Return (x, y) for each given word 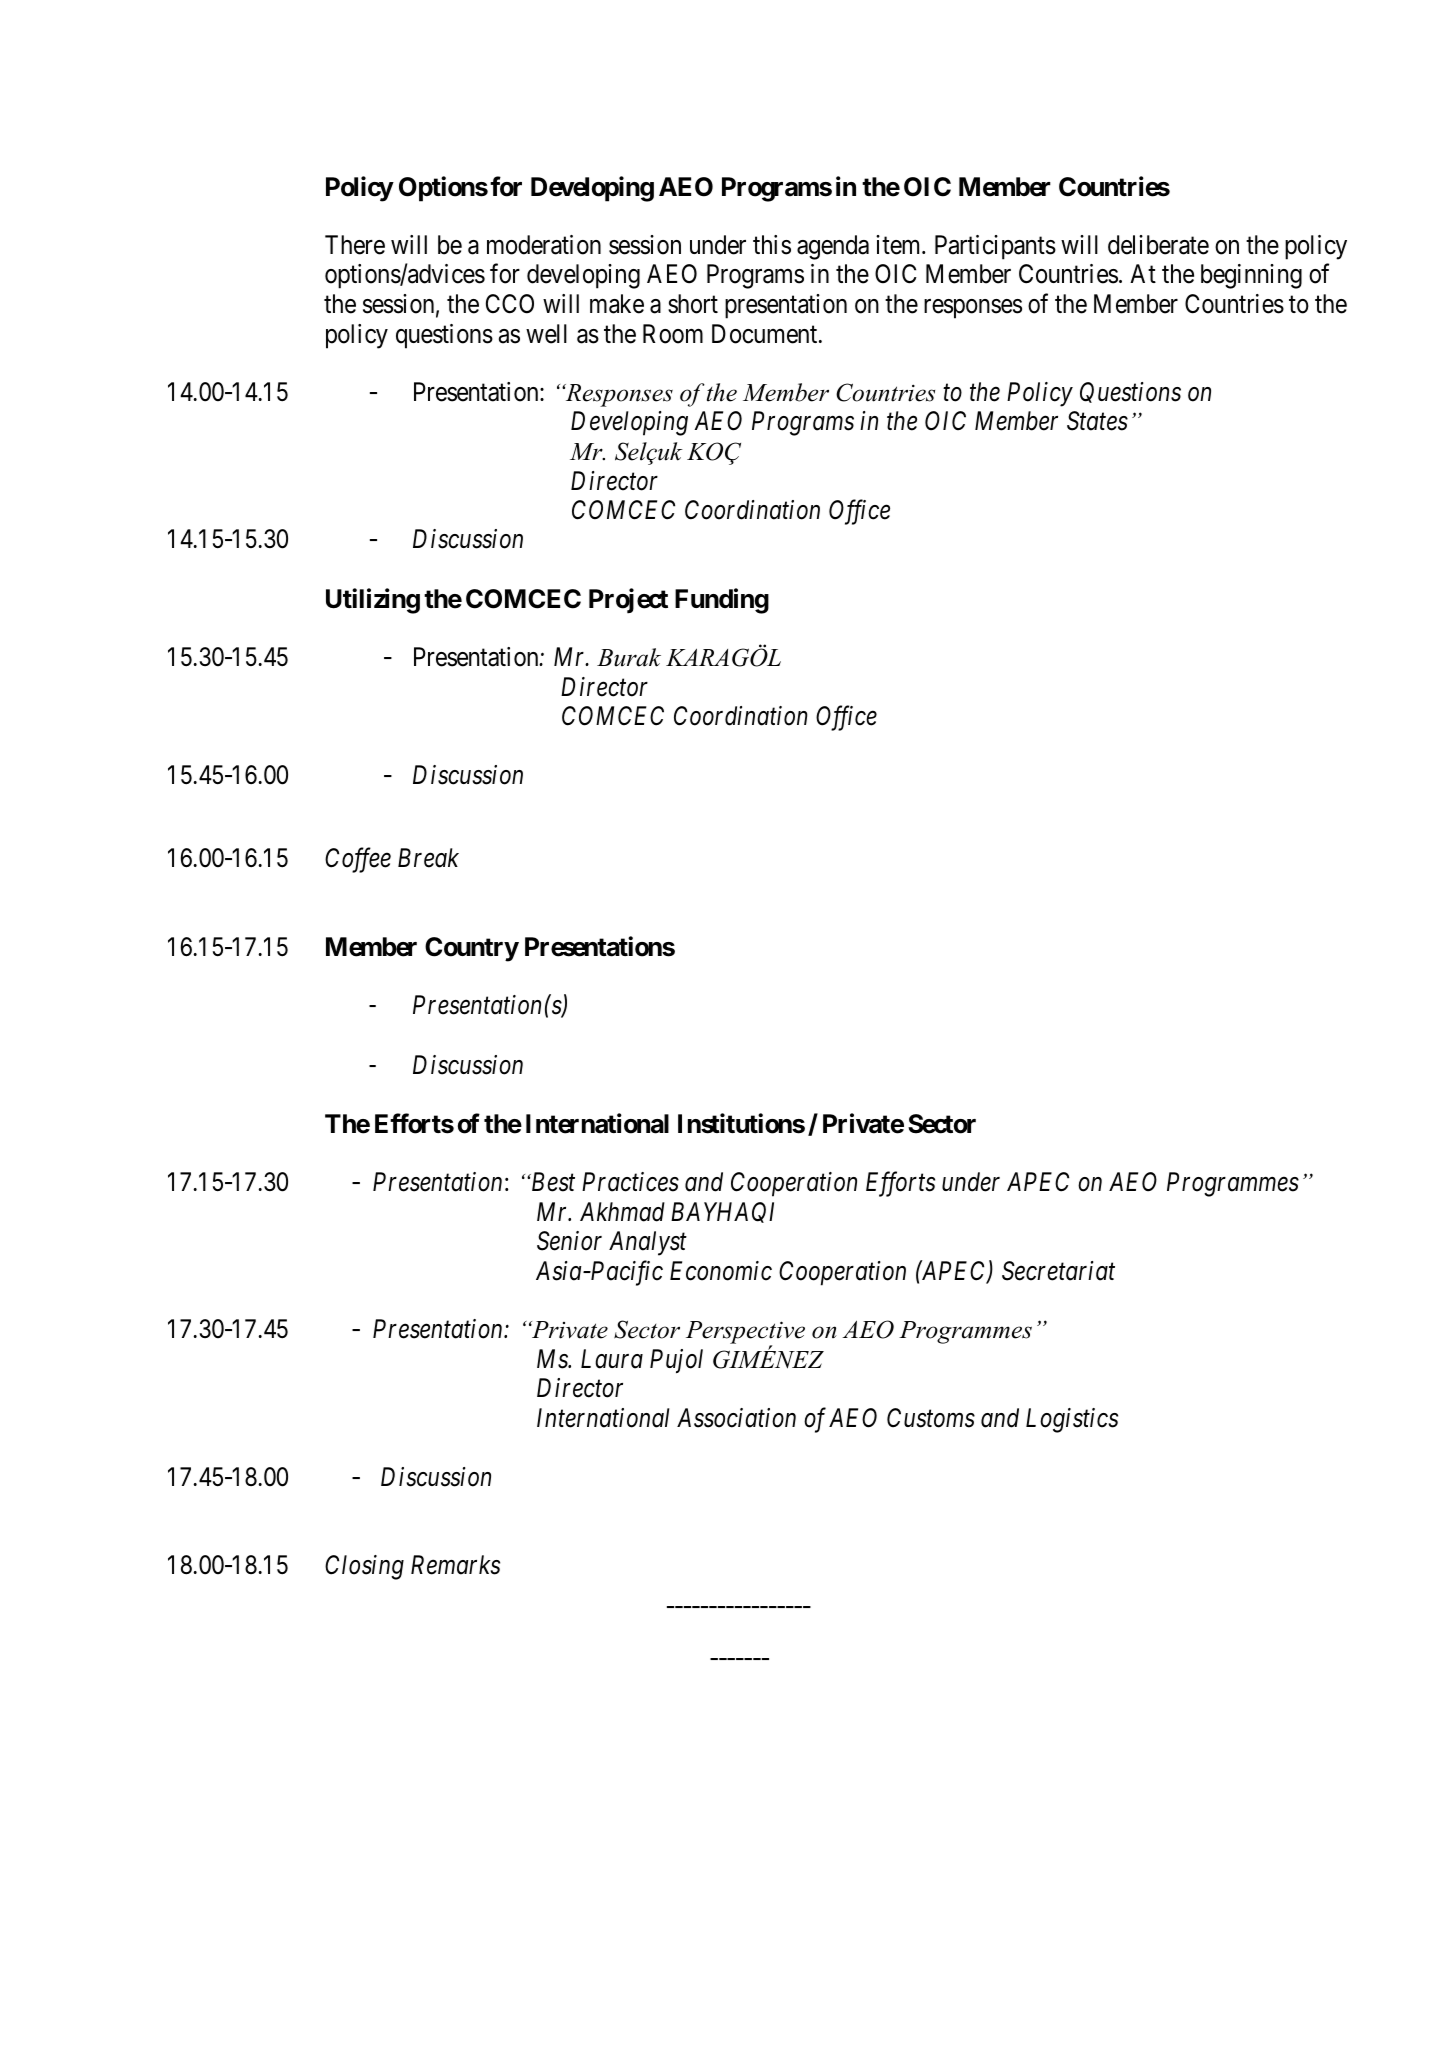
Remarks (455, 1565)
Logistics (1072, 1420)
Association (736, 1418)
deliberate (1158, 245)
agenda (833, 247)
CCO (510, 304)
